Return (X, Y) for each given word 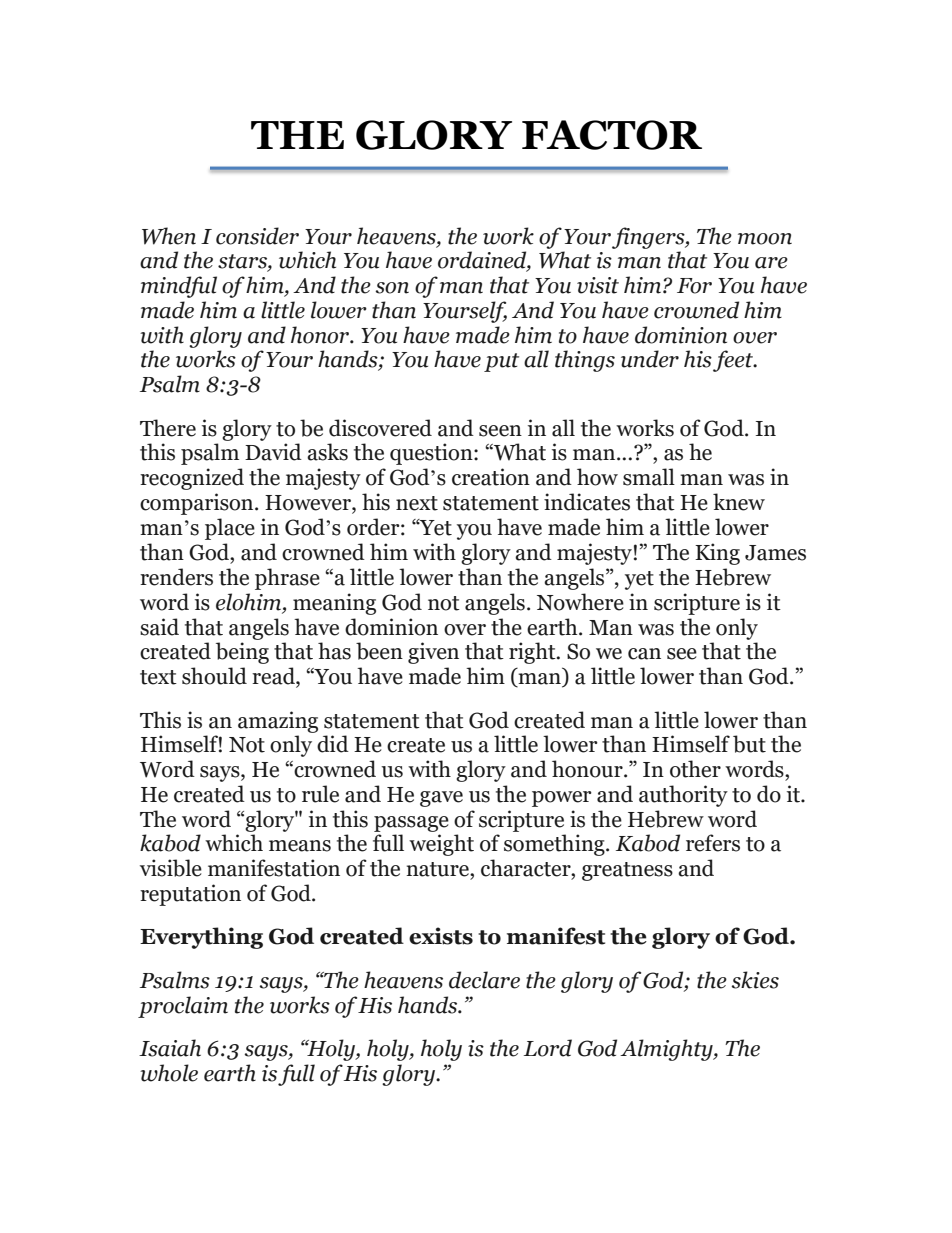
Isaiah (170, 1048)
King (717, 554)
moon (765, 239)
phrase (287, 579)
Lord (548, 1048)
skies (755, 980)
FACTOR (612, 135)
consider (257, 236)
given (433, 653)
